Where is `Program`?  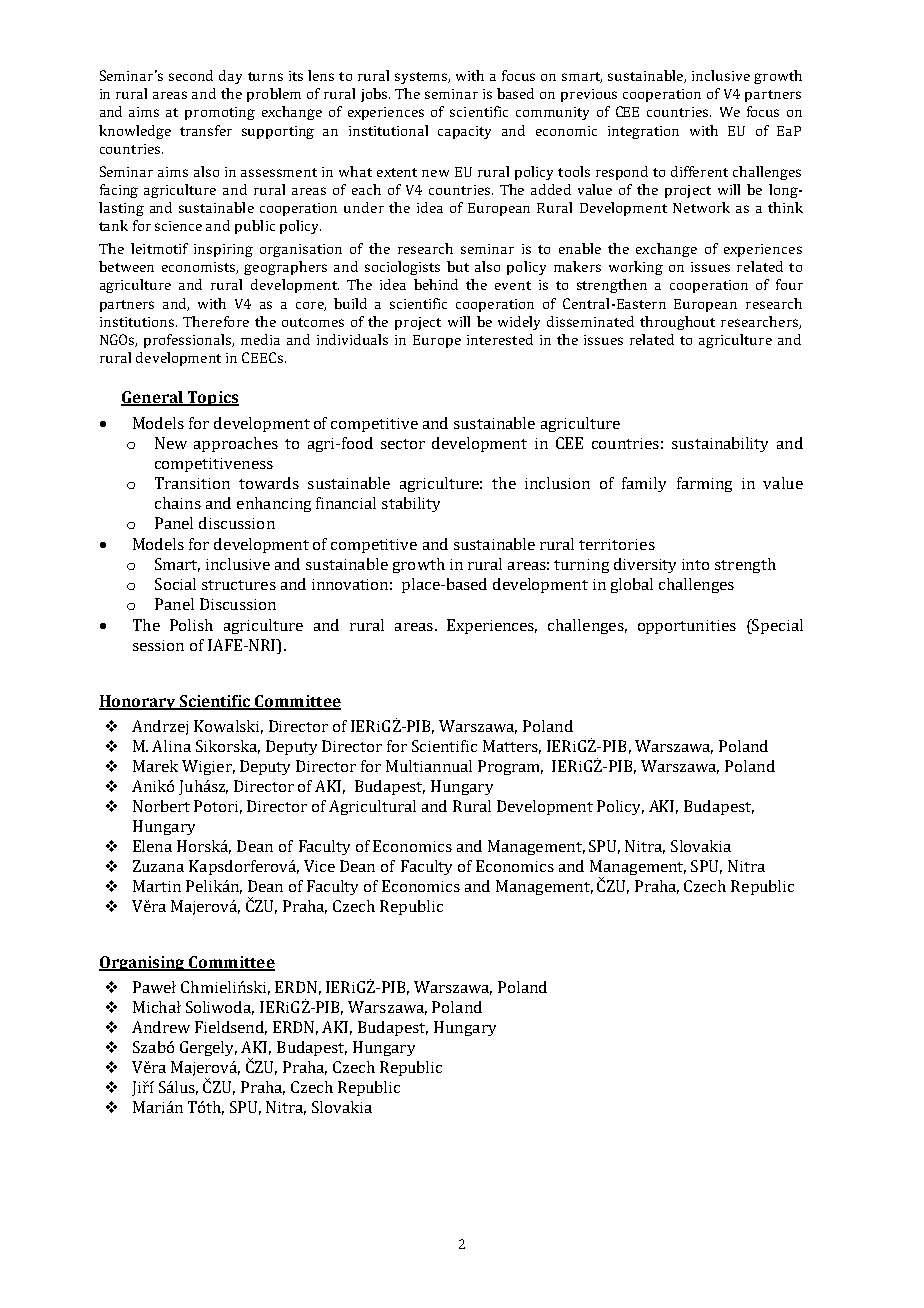
Program is located at coordinates (510, 767).
